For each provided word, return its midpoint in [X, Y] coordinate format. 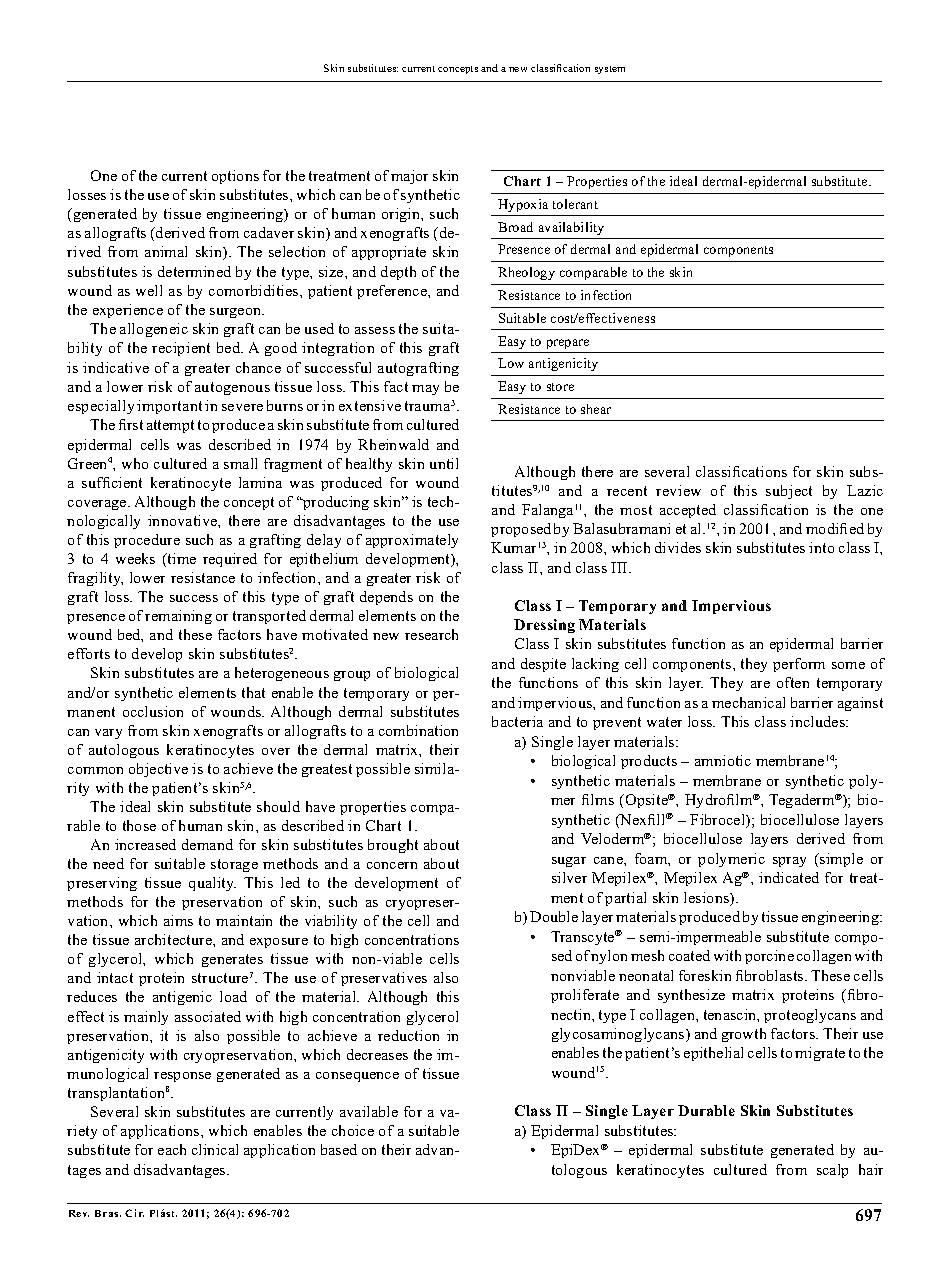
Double [554, 916]
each [172, 1149]
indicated [789, 877]
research [431, 634]
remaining [178, 617]
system [610, 70]
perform [799, 665]
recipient [181, 349]
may [425, 390]
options [235, 177]
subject [789, 492]
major [409, 177]
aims [178, 920]
